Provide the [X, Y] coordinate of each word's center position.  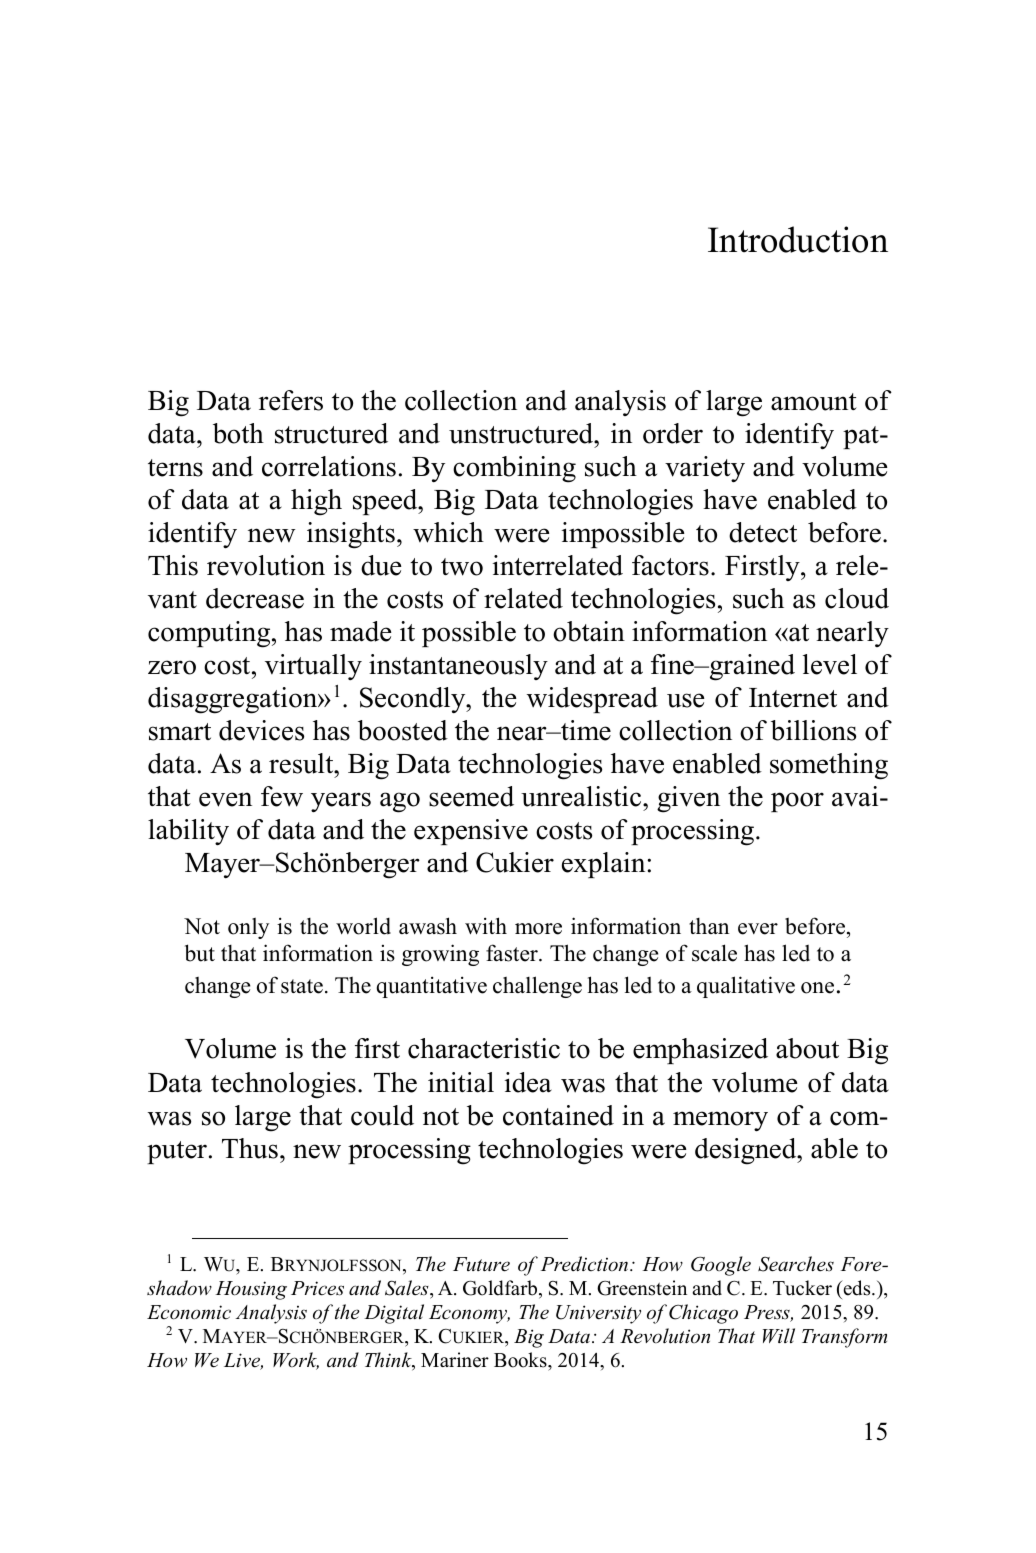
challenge [537, 987]
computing [210, 634]
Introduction [798, 239]
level [830, 664]
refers [291, 400]
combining [514, 469]
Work [296, 1361]
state [302, 986]
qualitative [746, 987]
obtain [589, 631]
